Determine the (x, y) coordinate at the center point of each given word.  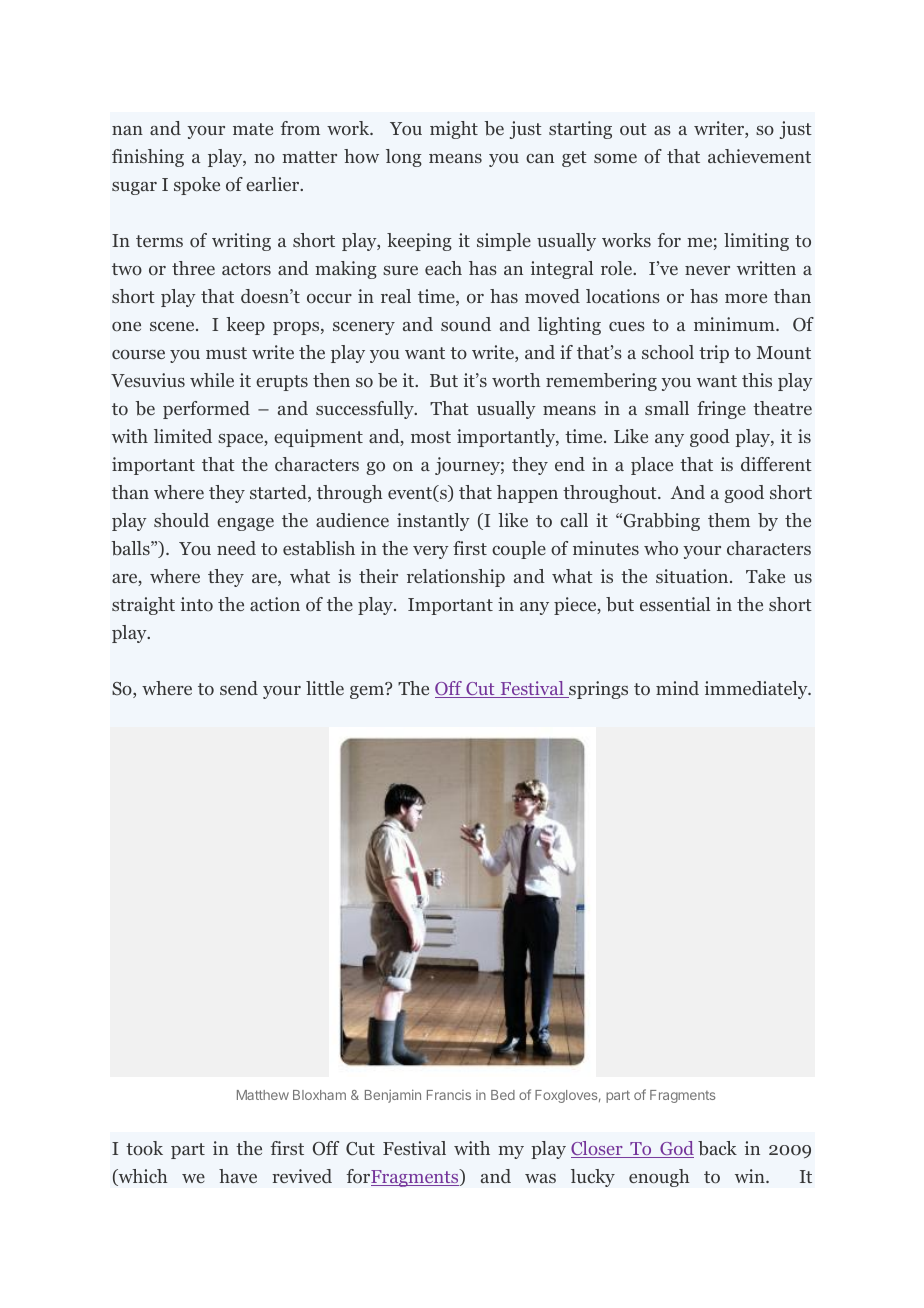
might (454, 130)
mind (677, 688)
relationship (456, 578)
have (238, 1176)
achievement (759, 156)
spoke (197, 186)
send (239, 688)
